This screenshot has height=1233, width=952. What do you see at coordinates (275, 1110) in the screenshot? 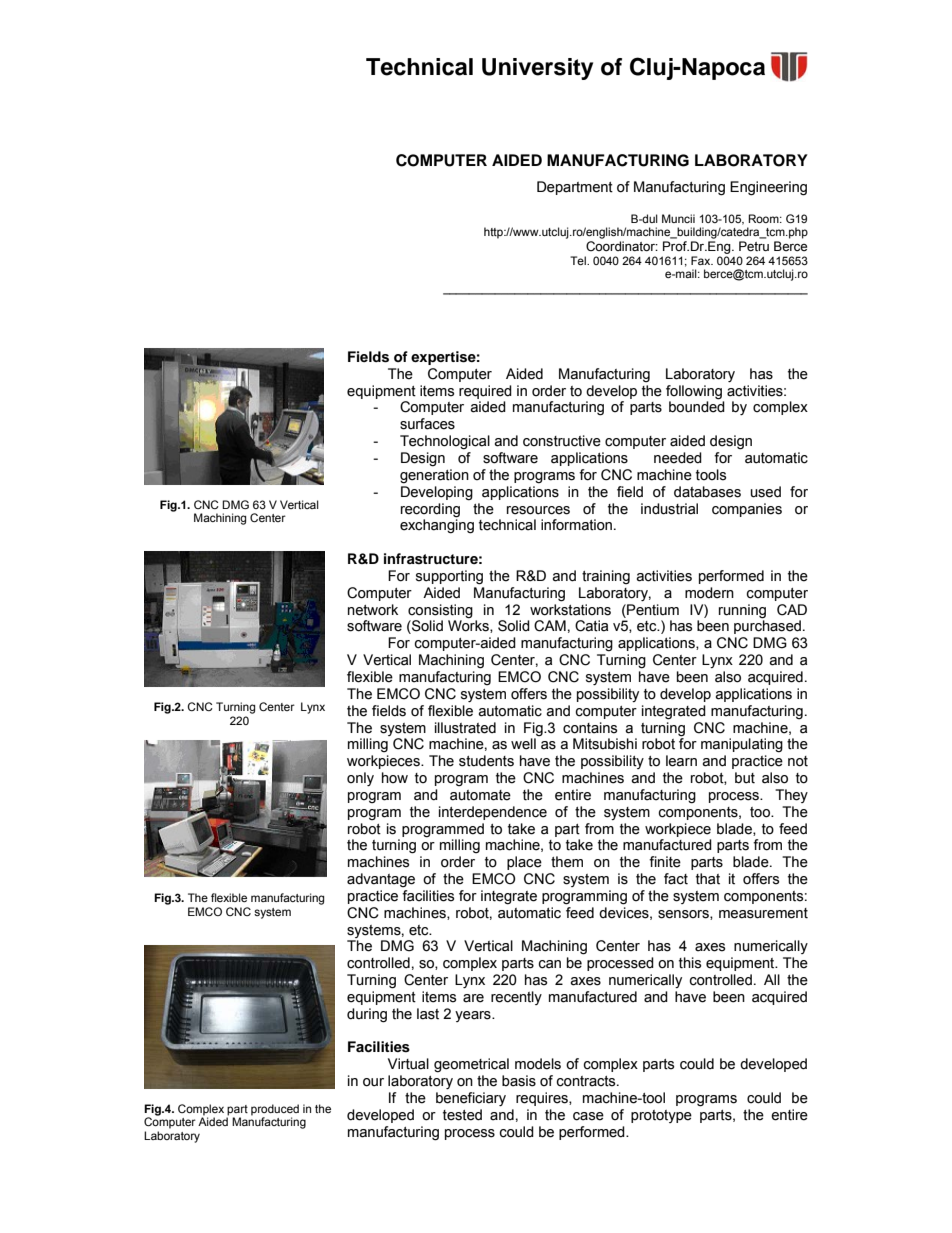
I see `produced` at bounding box center [275, 1110].
